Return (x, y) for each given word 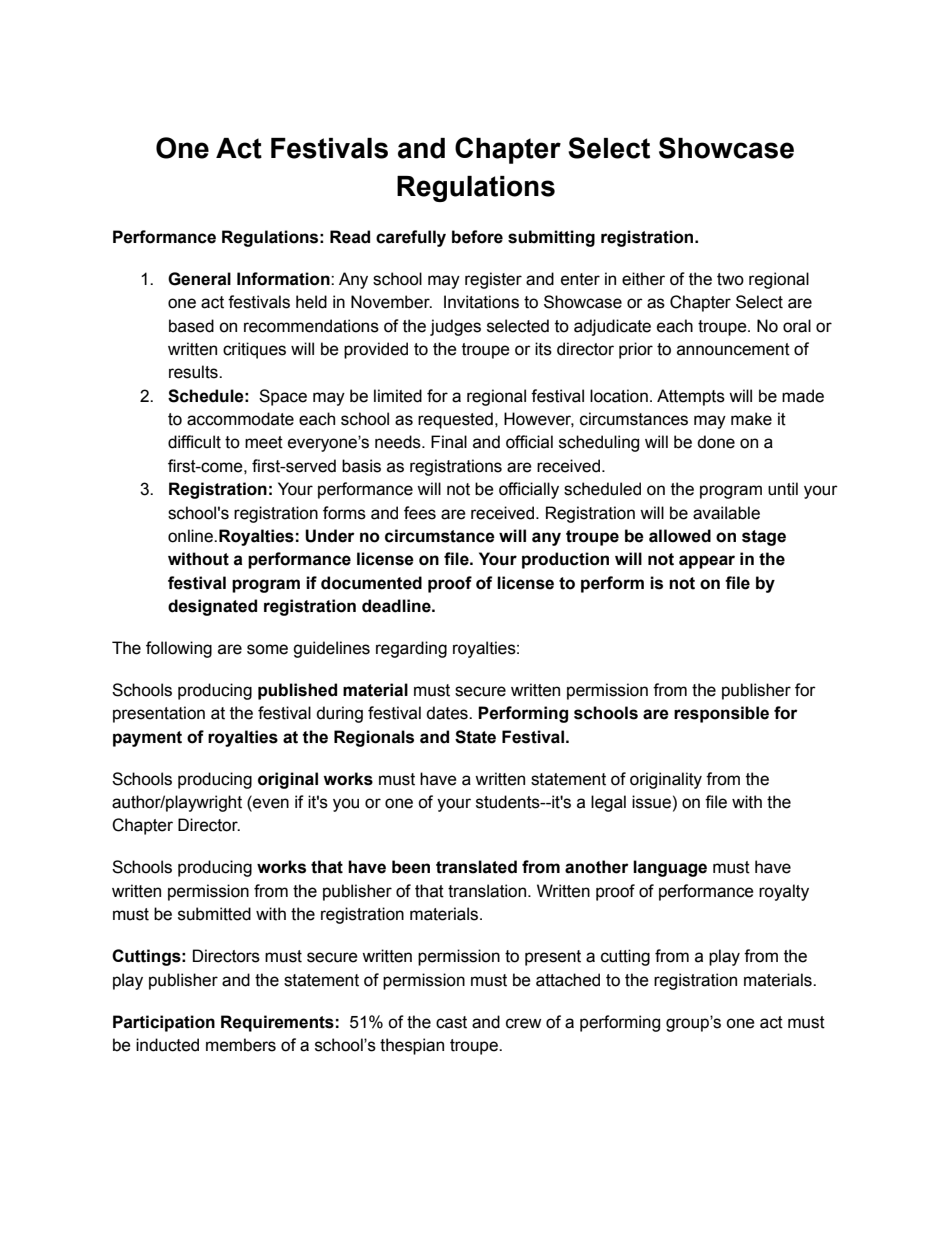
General (199, 279)
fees (420, 513)
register (493, 280)
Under (330, 536)
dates (448, 713)
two (730, 279)
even (270, 803)
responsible (721, 714)
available (726, 513)
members (241, 1045)
